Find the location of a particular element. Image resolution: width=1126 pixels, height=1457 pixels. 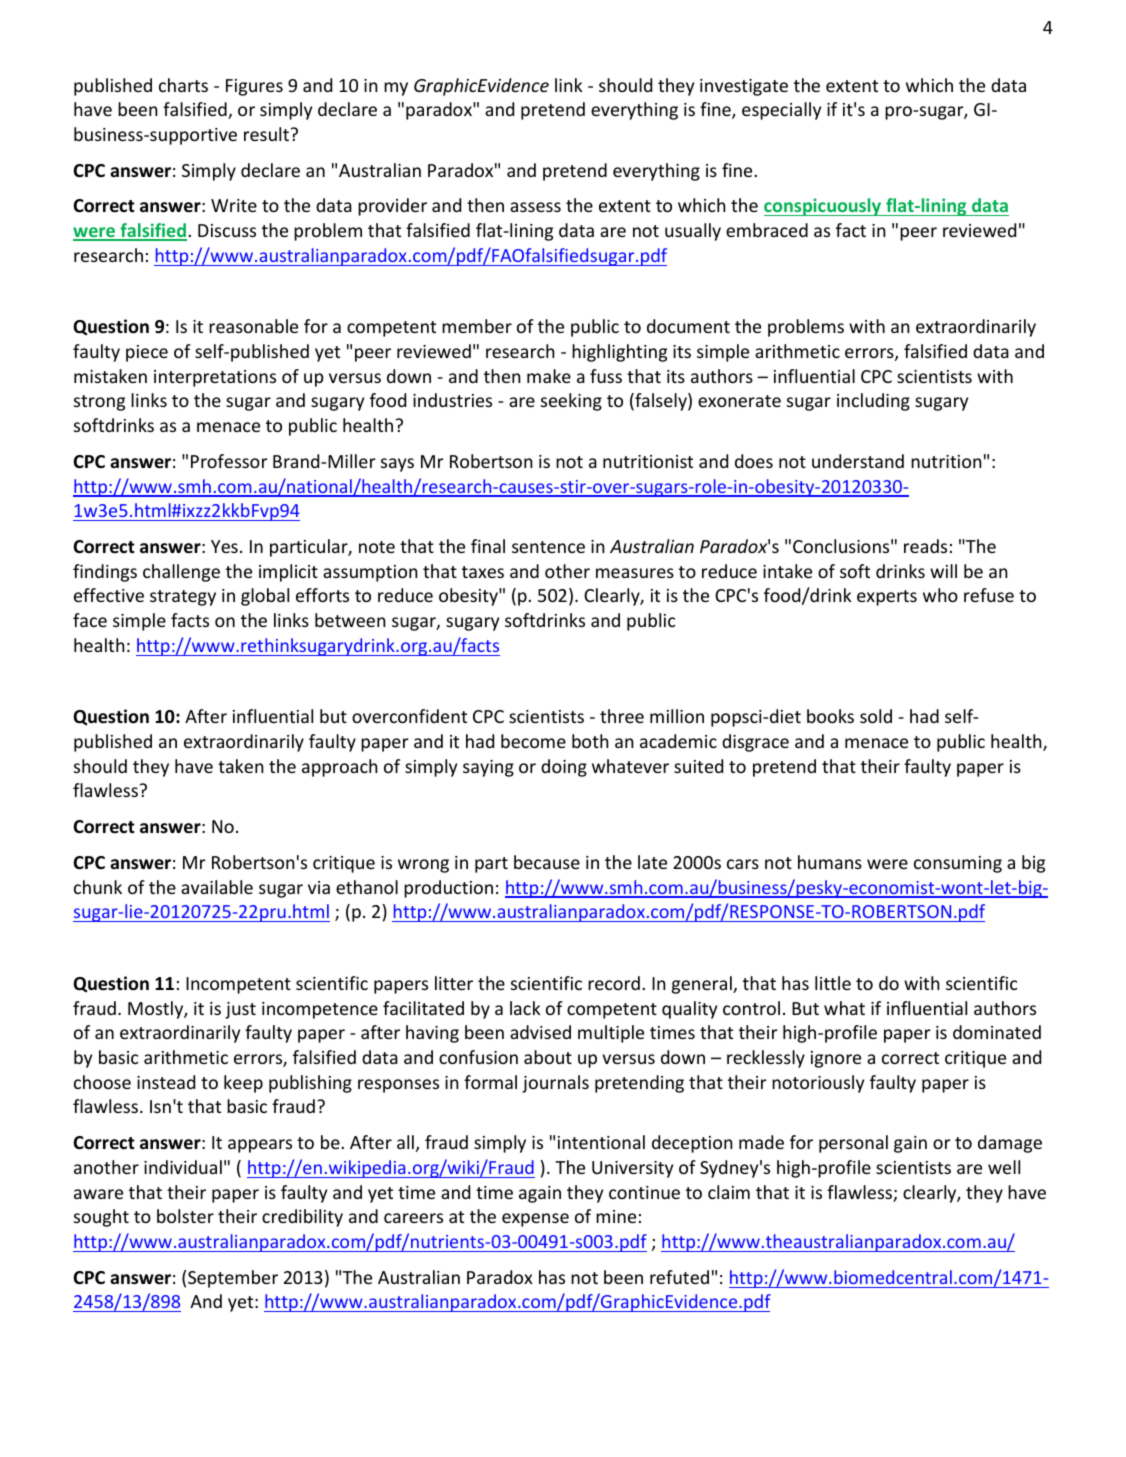

just is located at coordinates (240, 1010).
